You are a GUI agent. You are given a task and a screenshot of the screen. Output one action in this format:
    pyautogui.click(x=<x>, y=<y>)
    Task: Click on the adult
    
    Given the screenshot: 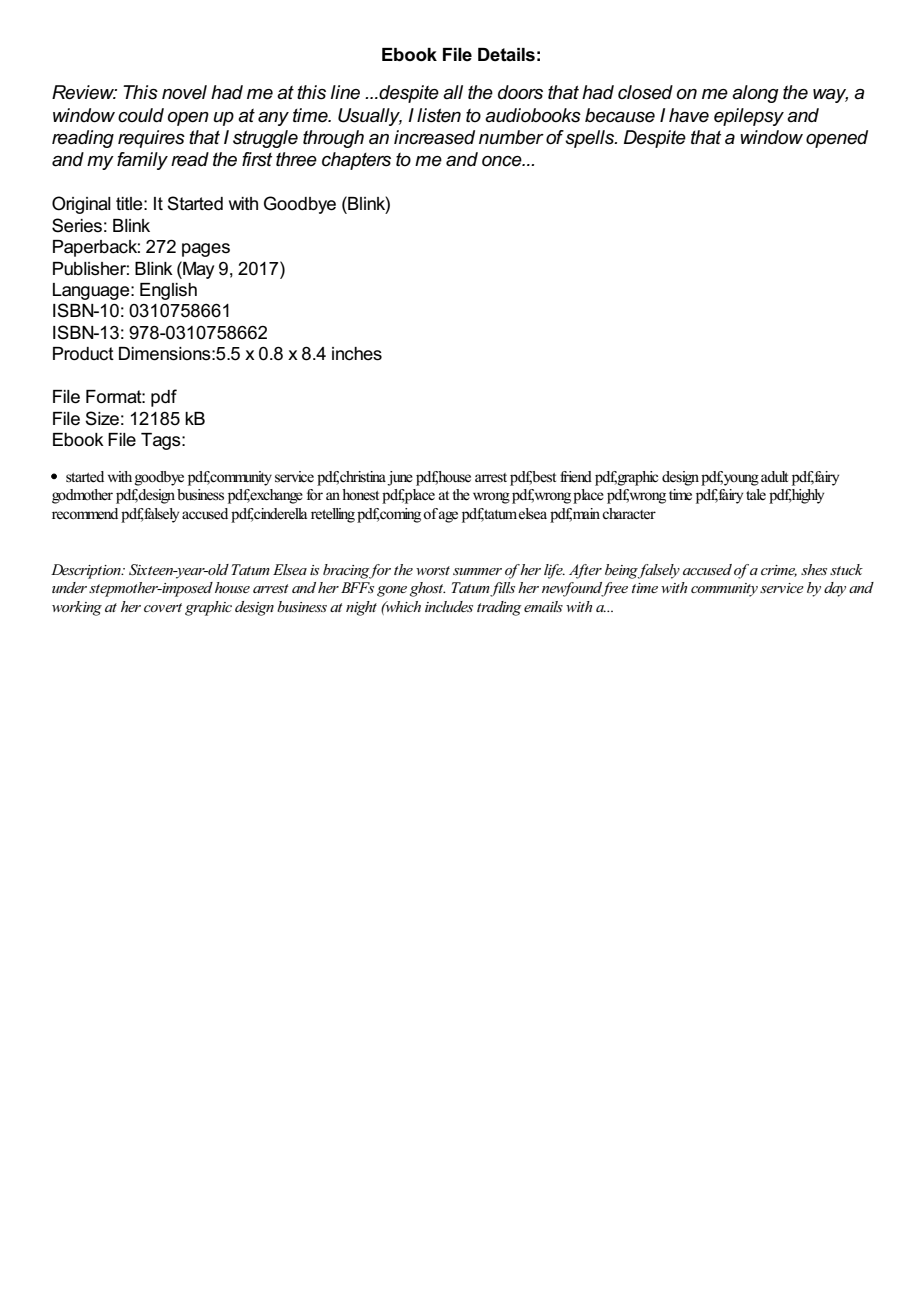 What is the action you would take?
    pyautogui.click(x=774, y=476)
